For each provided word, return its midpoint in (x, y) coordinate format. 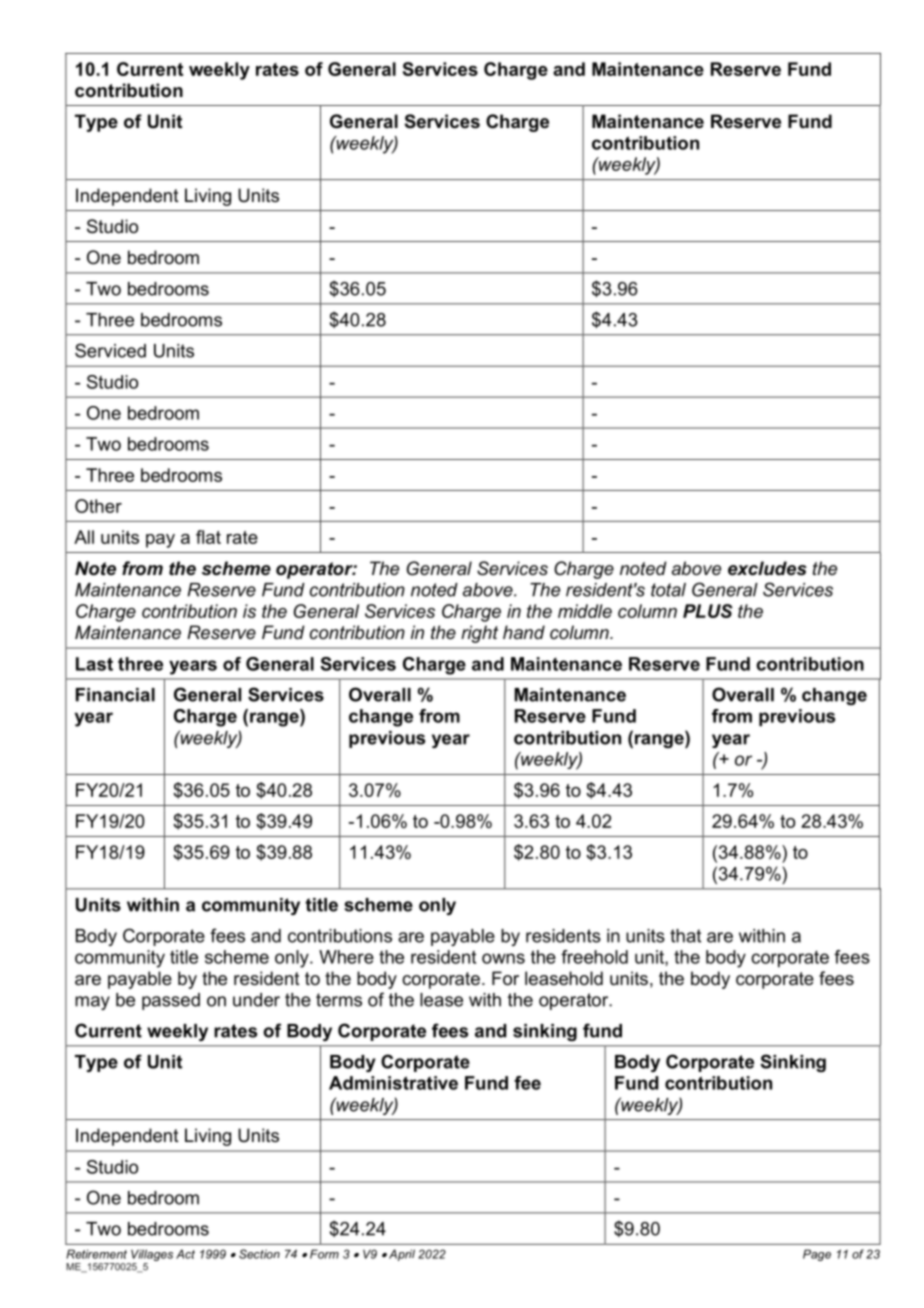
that (685, 936)
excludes (767, 568)
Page (817, 1255)
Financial (115, 695)
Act (185, 1254)
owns (503, 958)
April (402, 1255)
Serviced (110, 350)
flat (208, 537)
